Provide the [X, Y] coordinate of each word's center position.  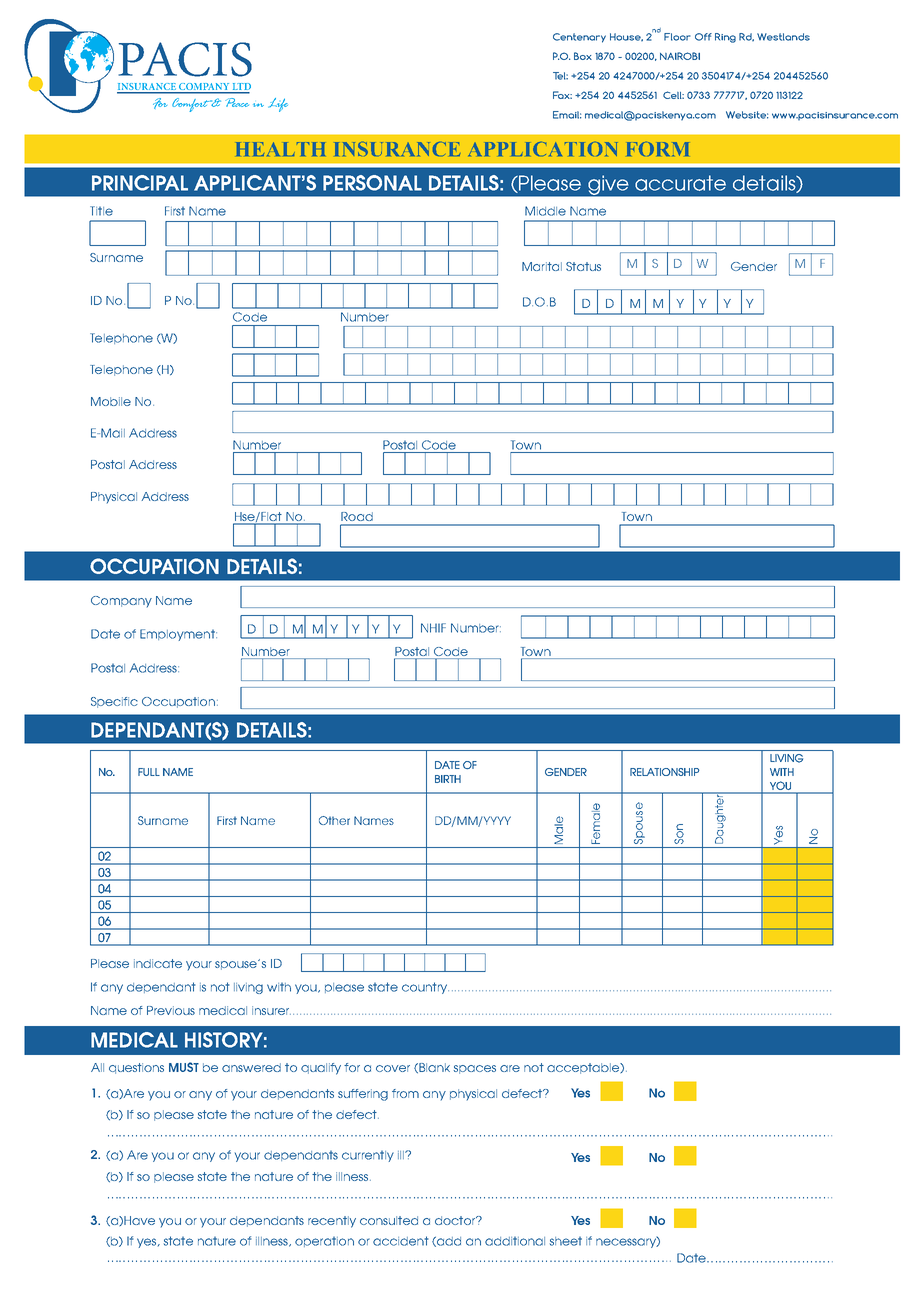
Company [121, 602]
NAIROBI [680, 56]
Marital [542, 266]
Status [583, 266]
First [175, 211]
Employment [178, 635]
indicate [158, 963]
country [425, 988]
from [405, 1093]
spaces [474, 1069]
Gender [754, 266]
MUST [184, 1067]
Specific [114, 702]
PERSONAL [372, 183]
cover [393, 1068]
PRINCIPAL [140, 183]
